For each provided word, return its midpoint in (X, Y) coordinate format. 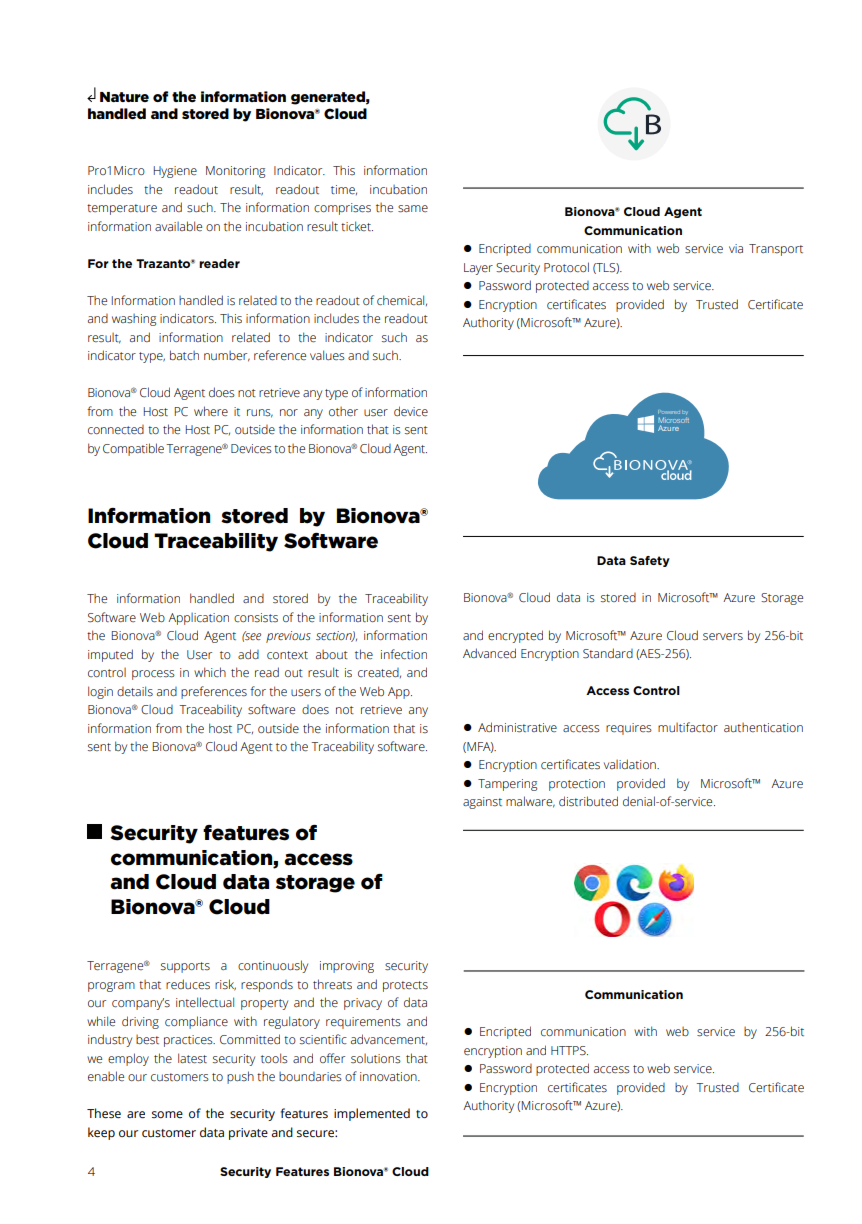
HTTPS (569, 1051)
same (413, 209)
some (167, 1114)
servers (723, 637)
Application (198, 619)
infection (404, 654)
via (736, 248)
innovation (389, 1076)
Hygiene (175, 172)
